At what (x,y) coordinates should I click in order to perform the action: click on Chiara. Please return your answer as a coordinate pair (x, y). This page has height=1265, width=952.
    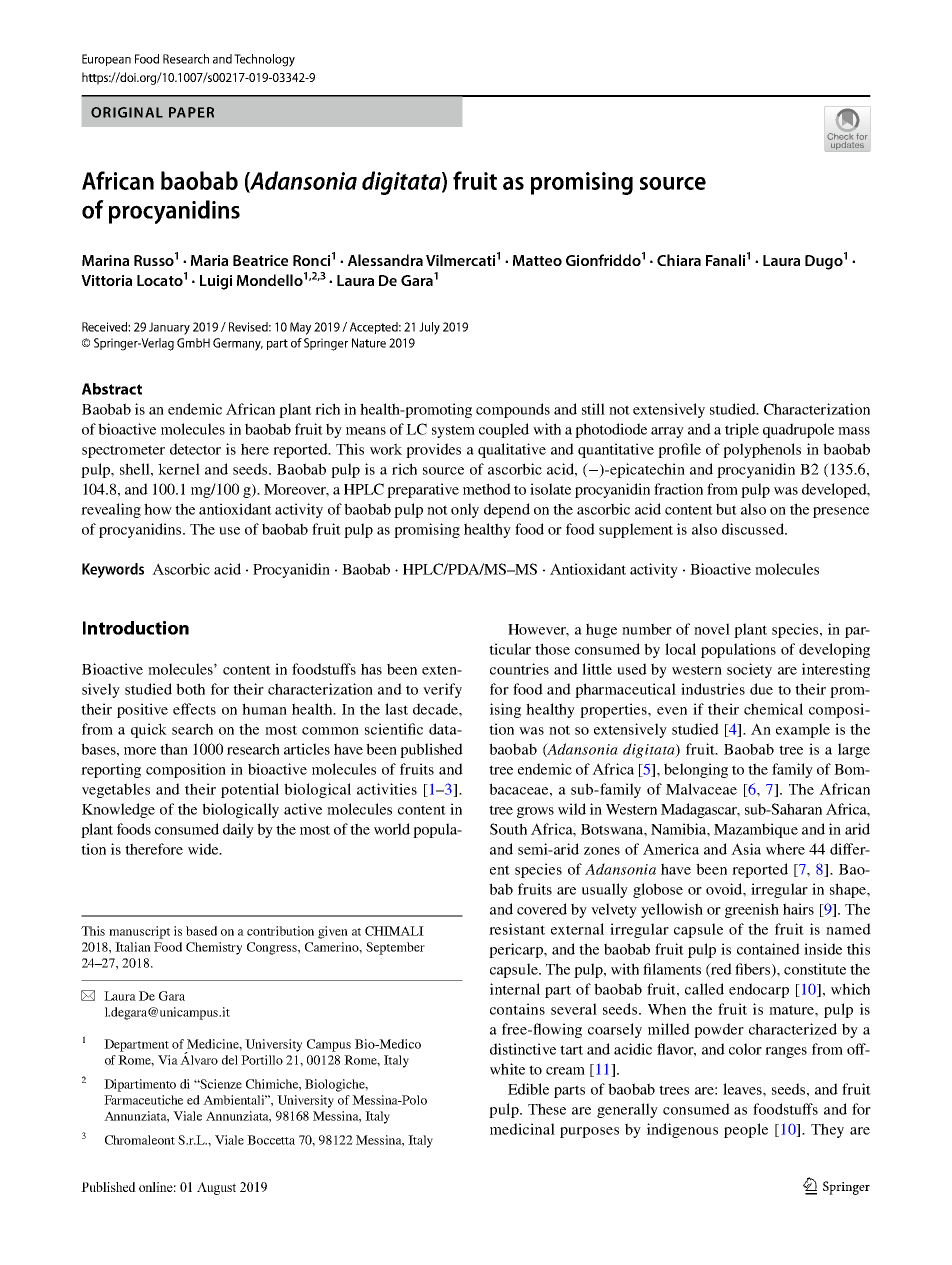
    Looking at the image, I should click on (679, 260).
